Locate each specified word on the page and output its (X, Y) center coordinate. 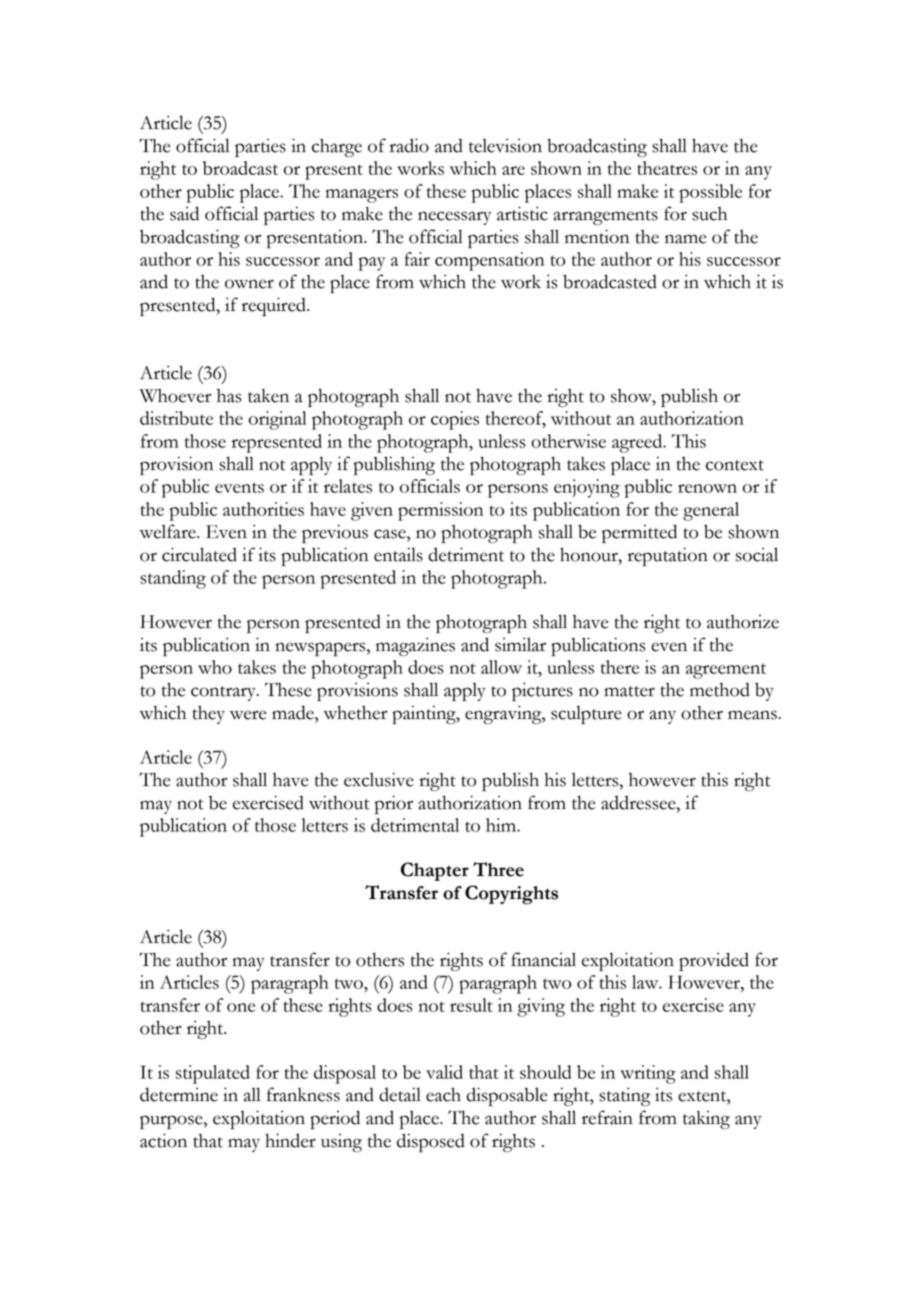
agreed (638, 443)
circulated (199, 554)
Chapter (435, 871)
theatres (667, 168)
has (229, 396)
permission (440, 511)
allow (501, 667)
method (720, 689)
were (248, 715)
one (241, 1007)
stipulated (213, 1074)
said (184, 213)
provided (714, 961)
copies (455, 420)
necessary (454, 218)
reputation (668, 556)
